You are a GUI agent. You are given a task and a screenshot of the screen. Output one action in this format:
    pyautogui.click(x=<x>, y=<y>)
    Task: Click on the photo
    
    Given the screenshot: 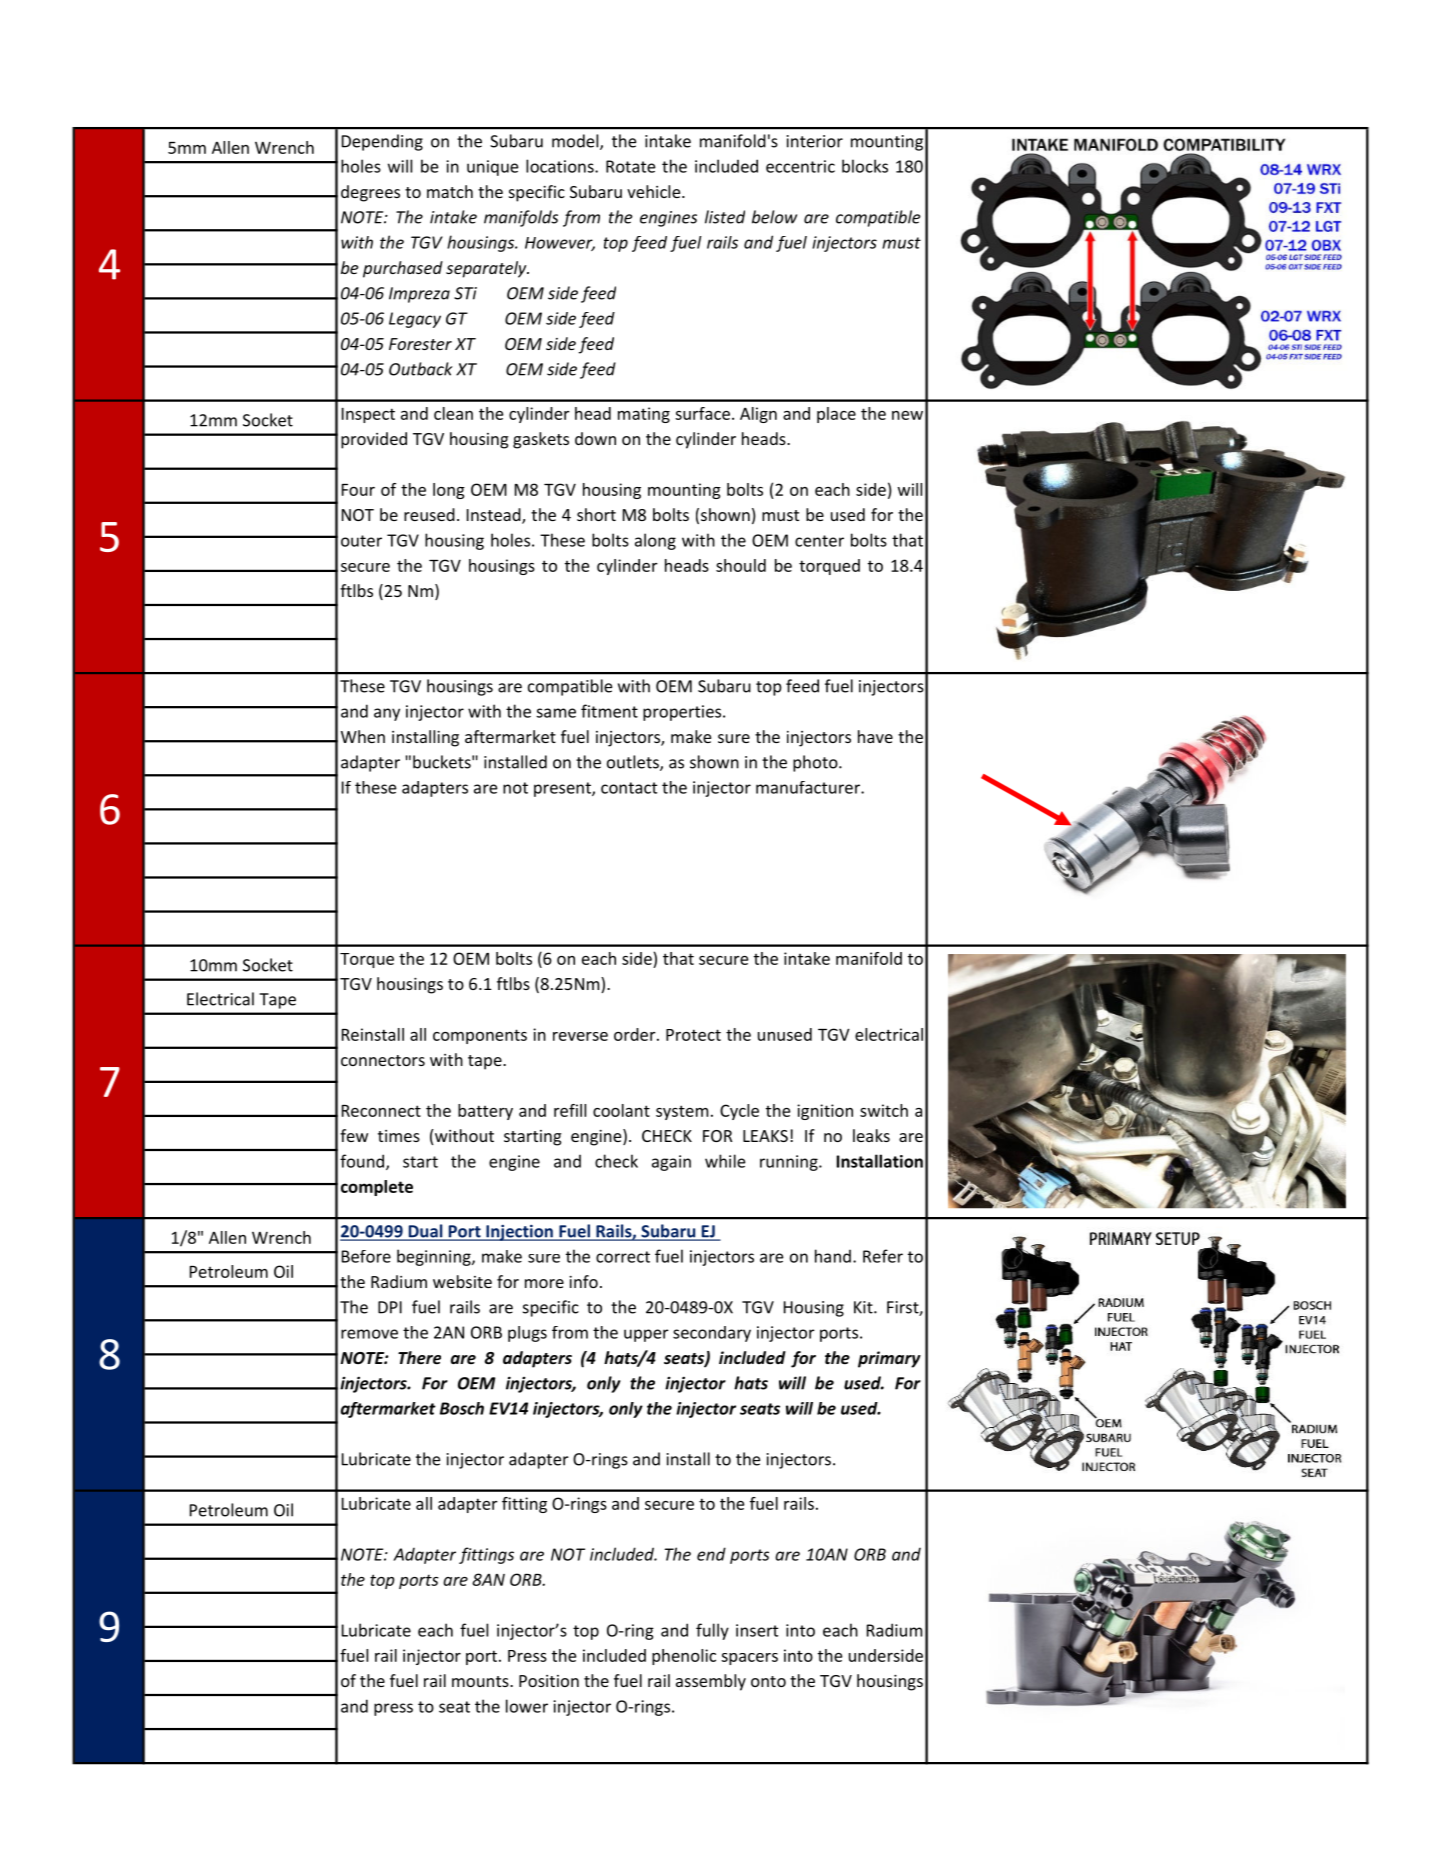 What is the action you would take?
    pyautogui.click(x=816, y=763)
